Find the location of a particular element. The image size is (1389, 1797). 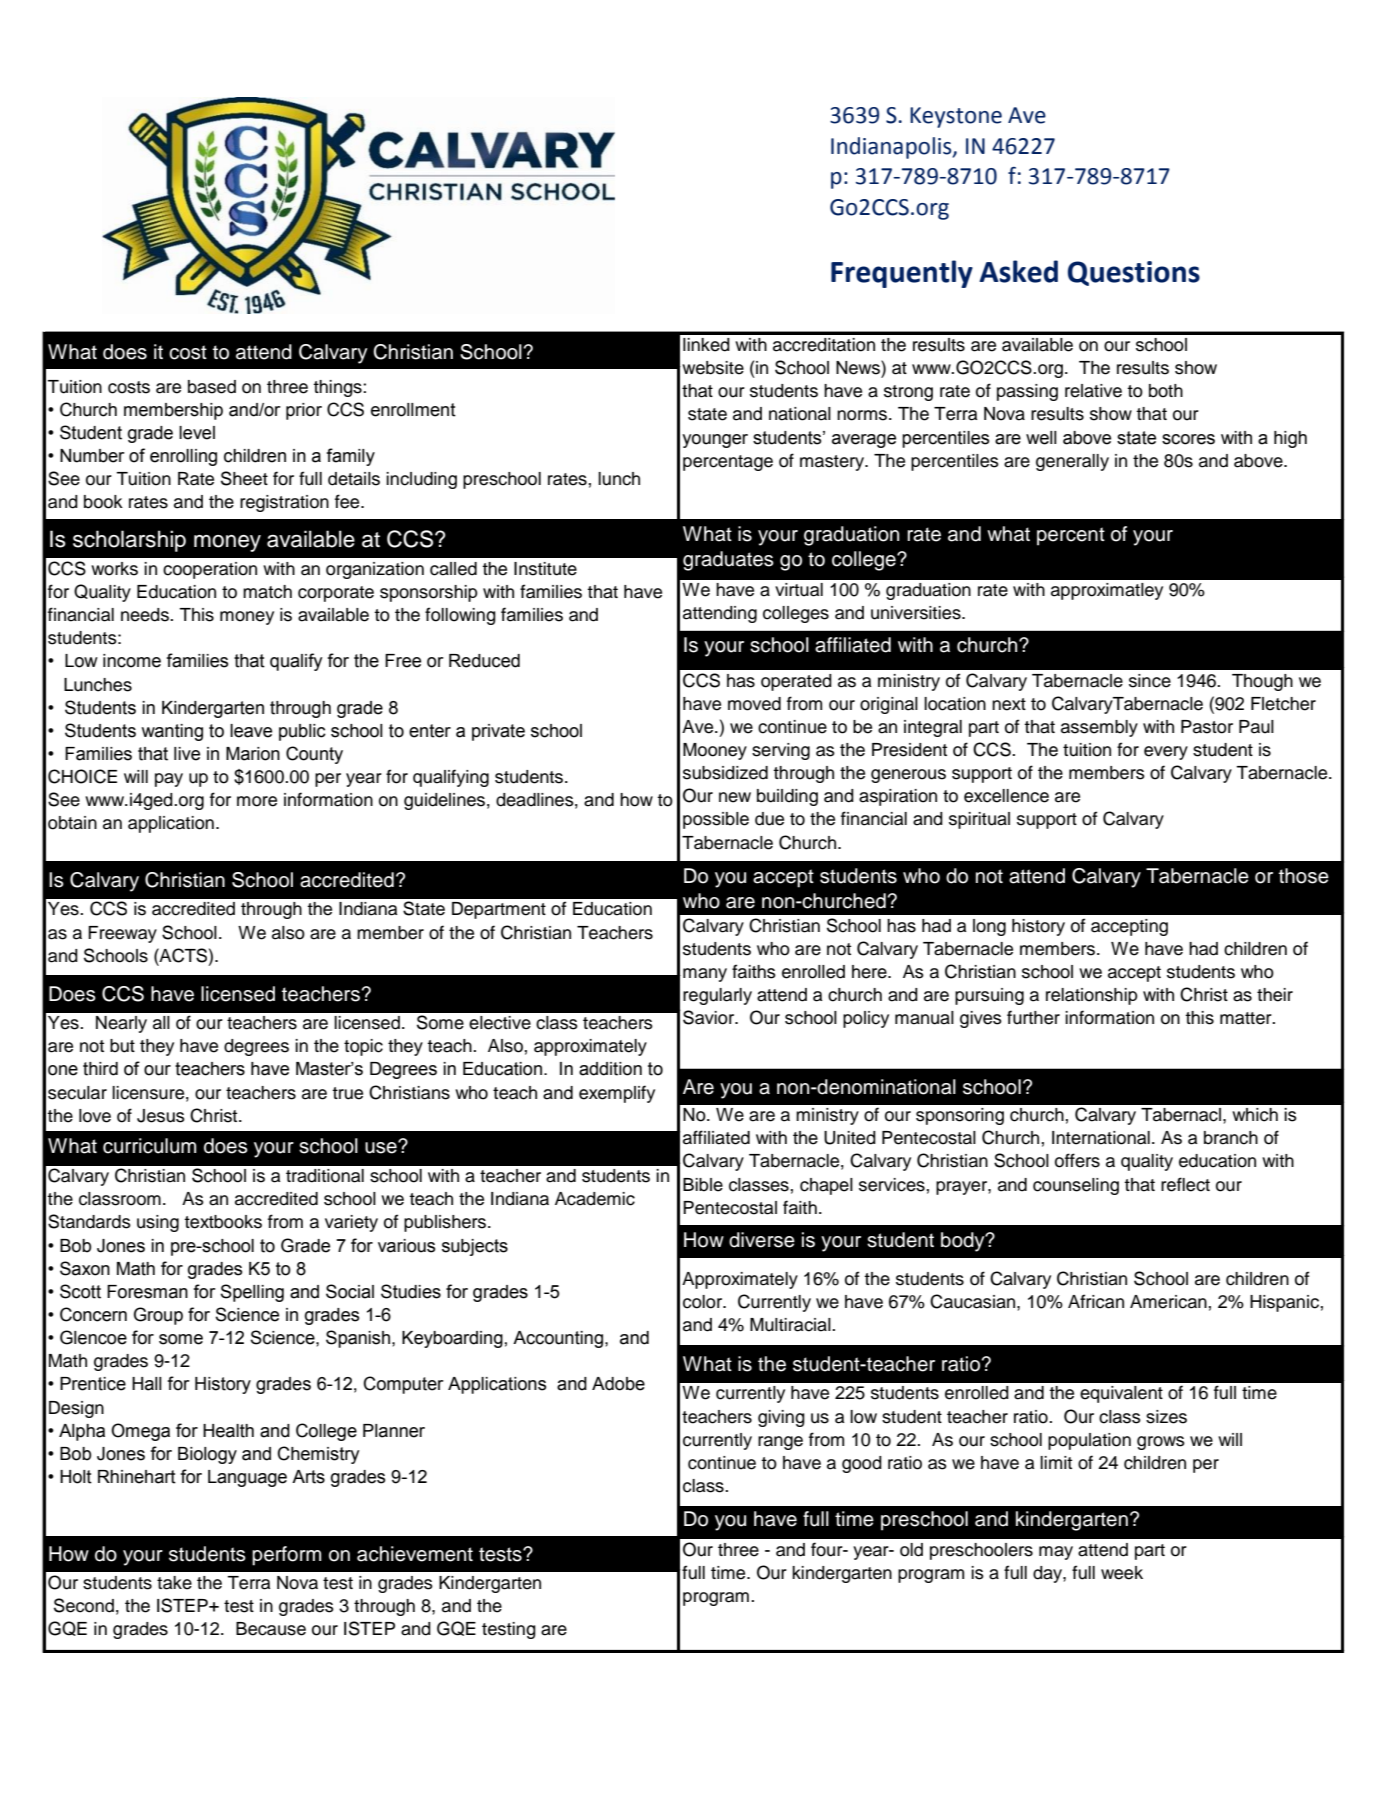

scores is located at coordinates (1188, 439).
